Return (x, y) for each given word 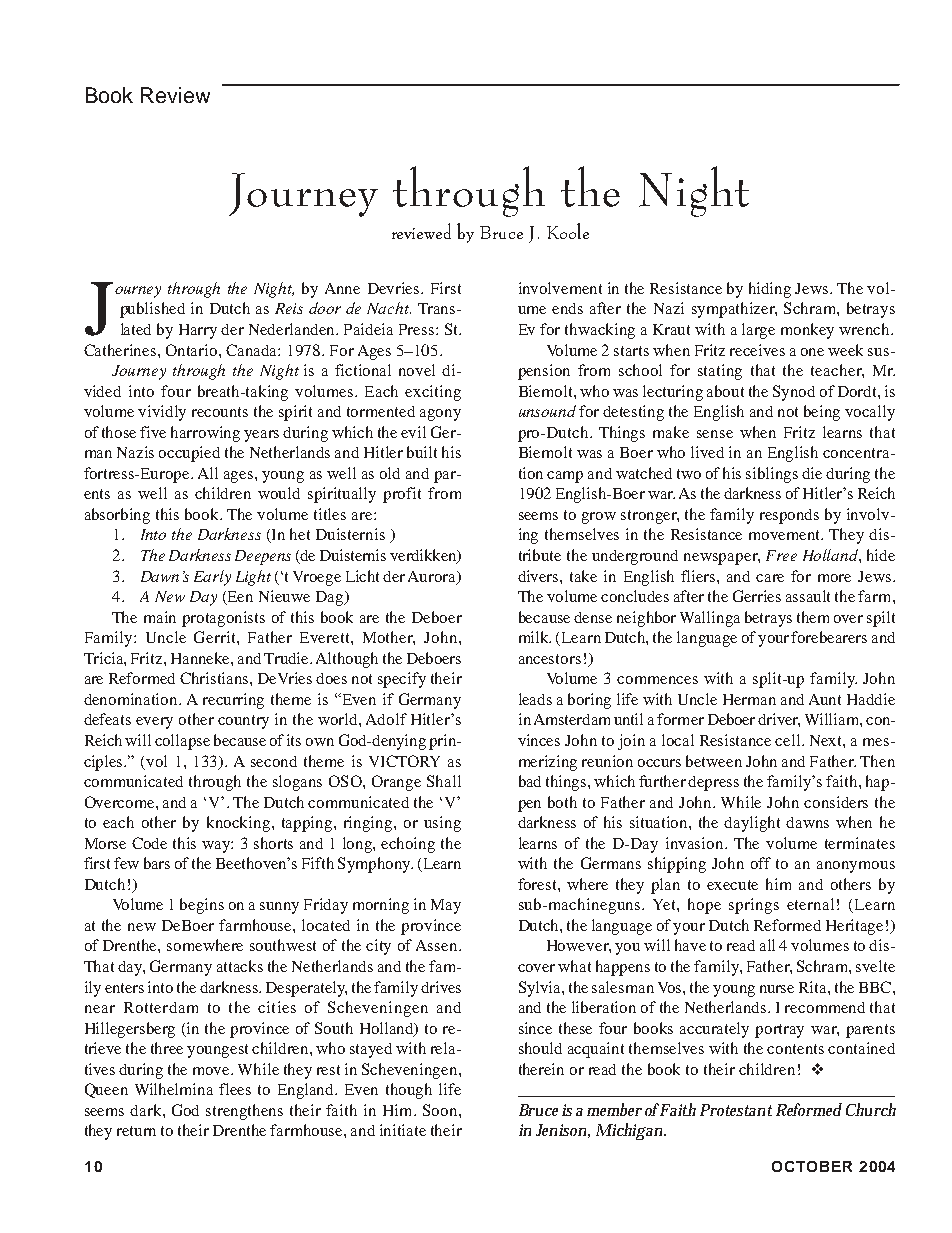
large (758, 331)
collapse (182, 742)
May (446, 906)
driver (779, 720)
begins (202, 906)
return (136, 1131)
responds (789, 516)
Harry (198, 331)
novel (417, 370)
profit (402, 495)
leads (535, 699)
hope (704, 906)
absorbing (117, 516)
